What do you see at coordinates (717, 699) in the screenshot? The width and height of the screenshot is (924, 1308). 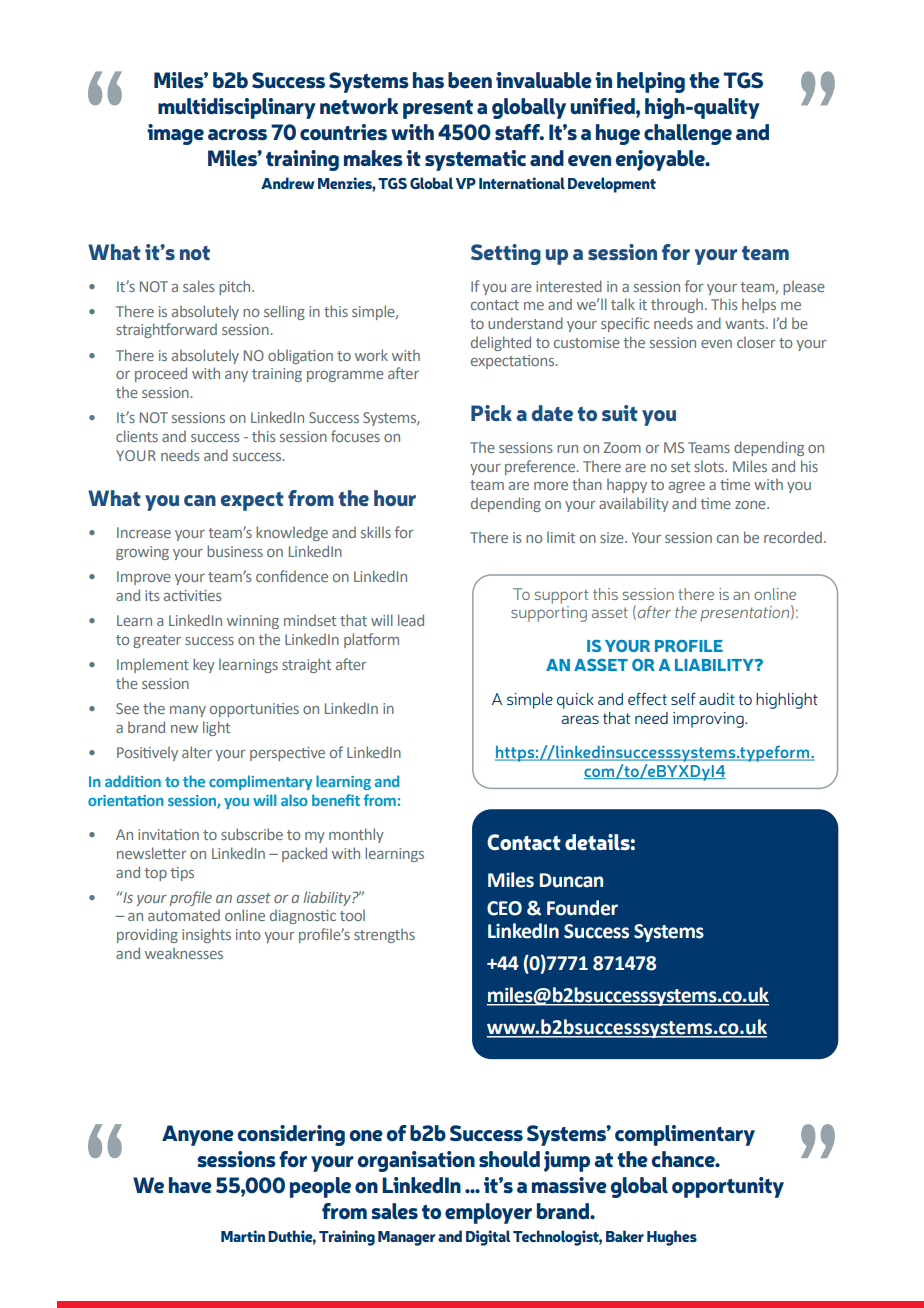 I see `audit` at bounding box center [717, 699].
